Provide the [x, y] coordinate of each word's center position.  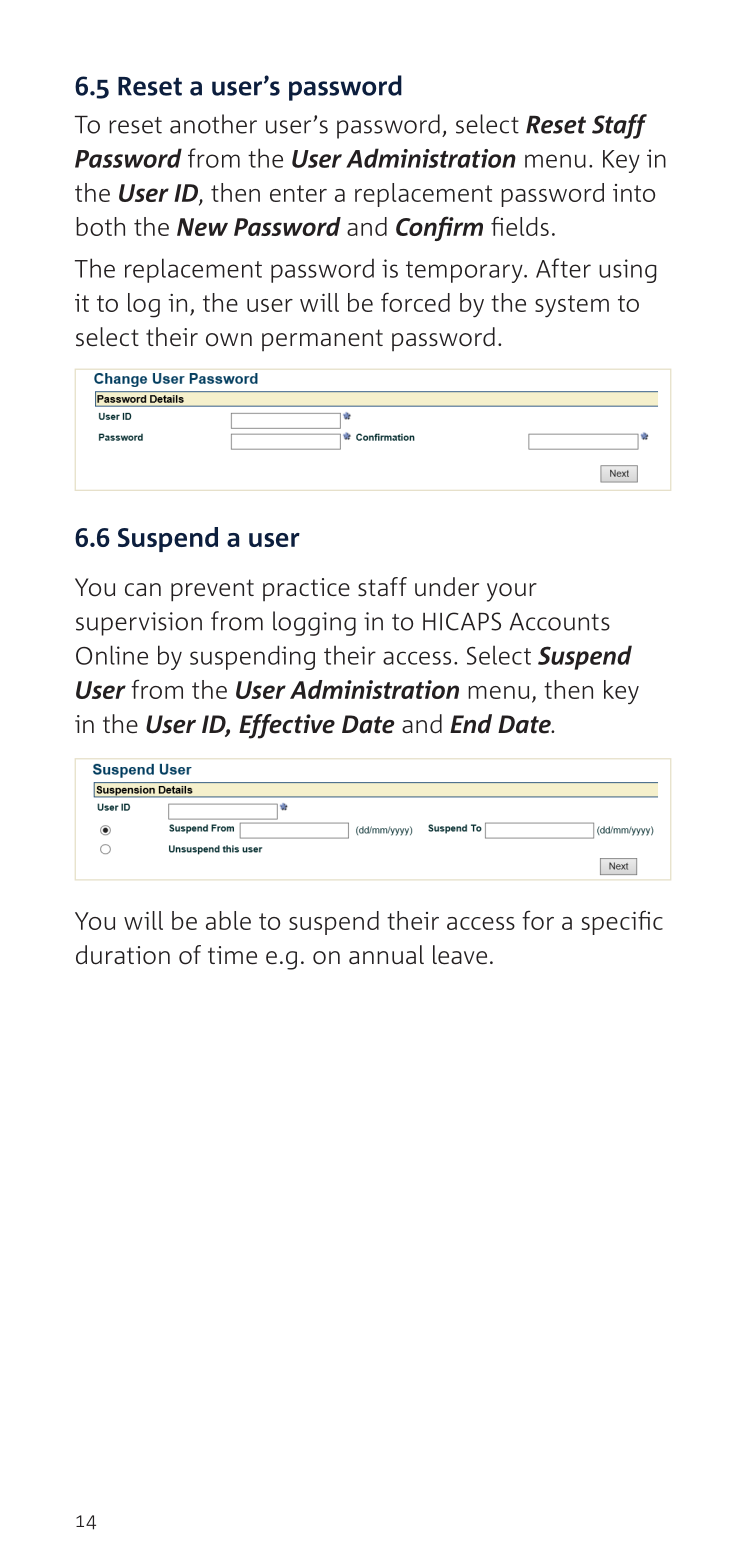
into [634, 193]
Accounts [560, 622]
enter [298, 193]
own [229, 340]
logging [314, 623]
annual [386, 955]
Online [112, 655]
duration [123, 955]
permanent [322, 340]
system [572, 306]
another [213, 124]
